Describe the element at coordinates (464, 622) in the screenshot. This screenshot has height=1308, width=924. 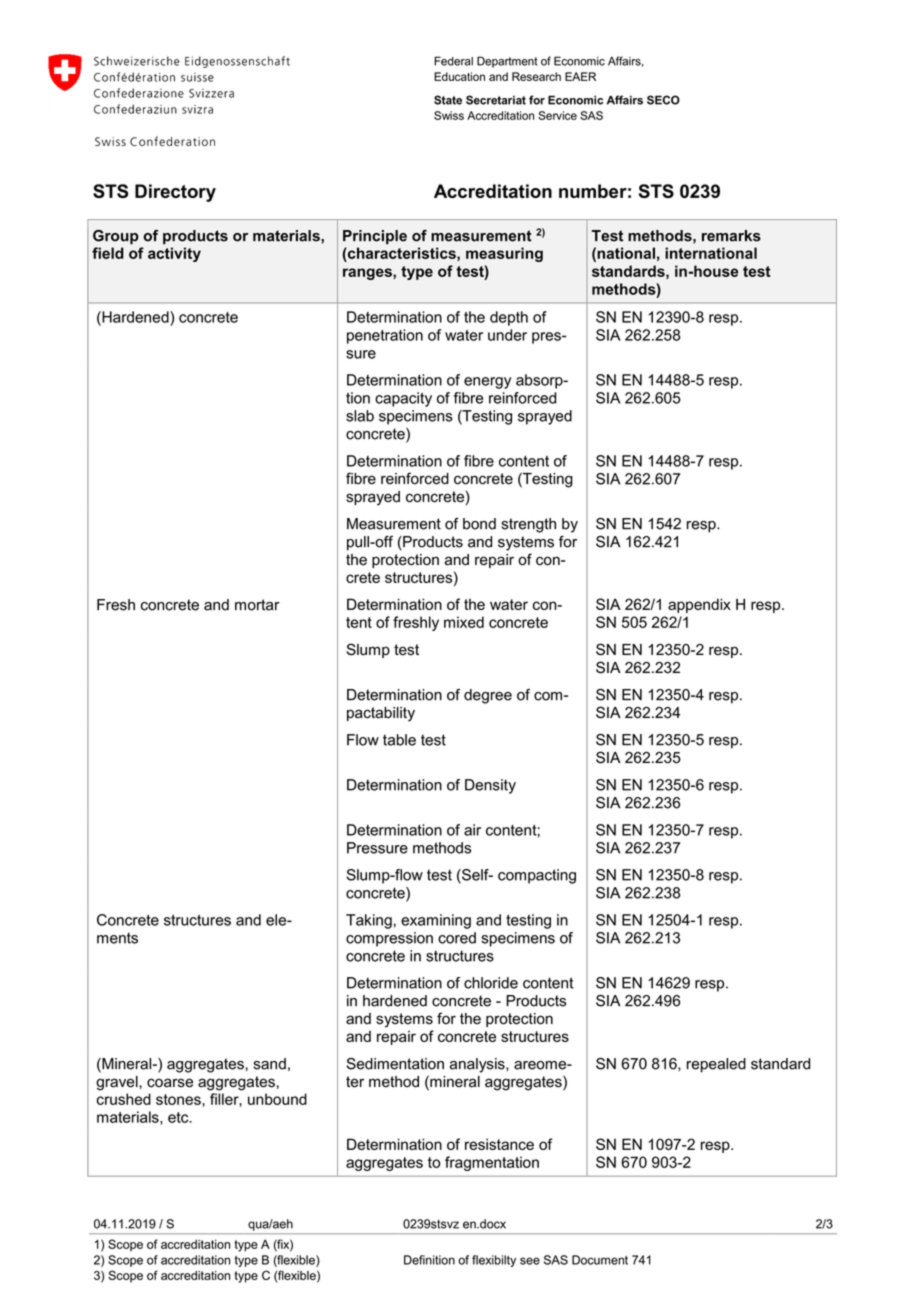
I see `mixed` at that location.
